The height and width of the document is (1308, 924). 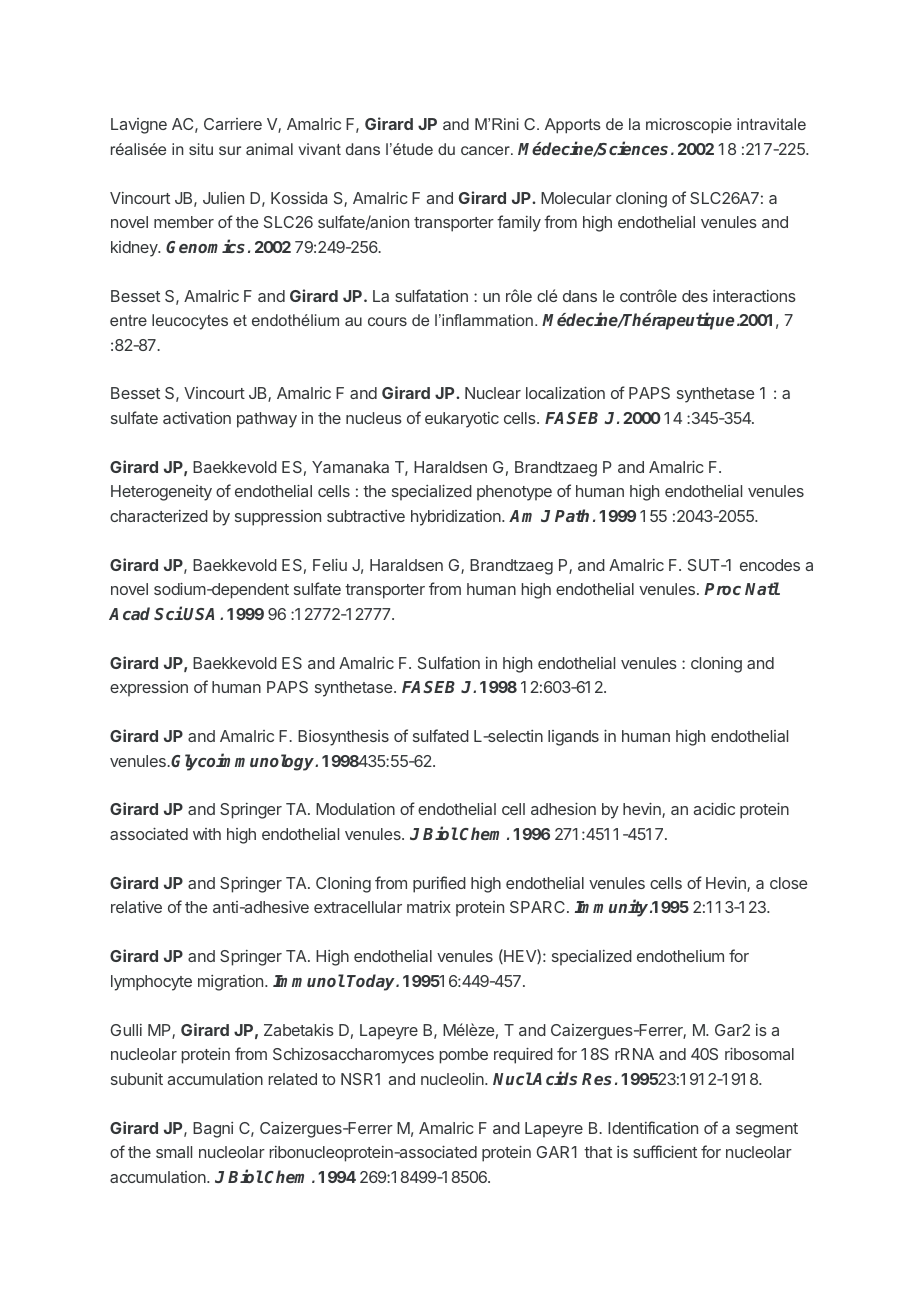 What do you see at coordinates (174, 1152) in the document?
I see `small` at bounding box center [174, 1152].
